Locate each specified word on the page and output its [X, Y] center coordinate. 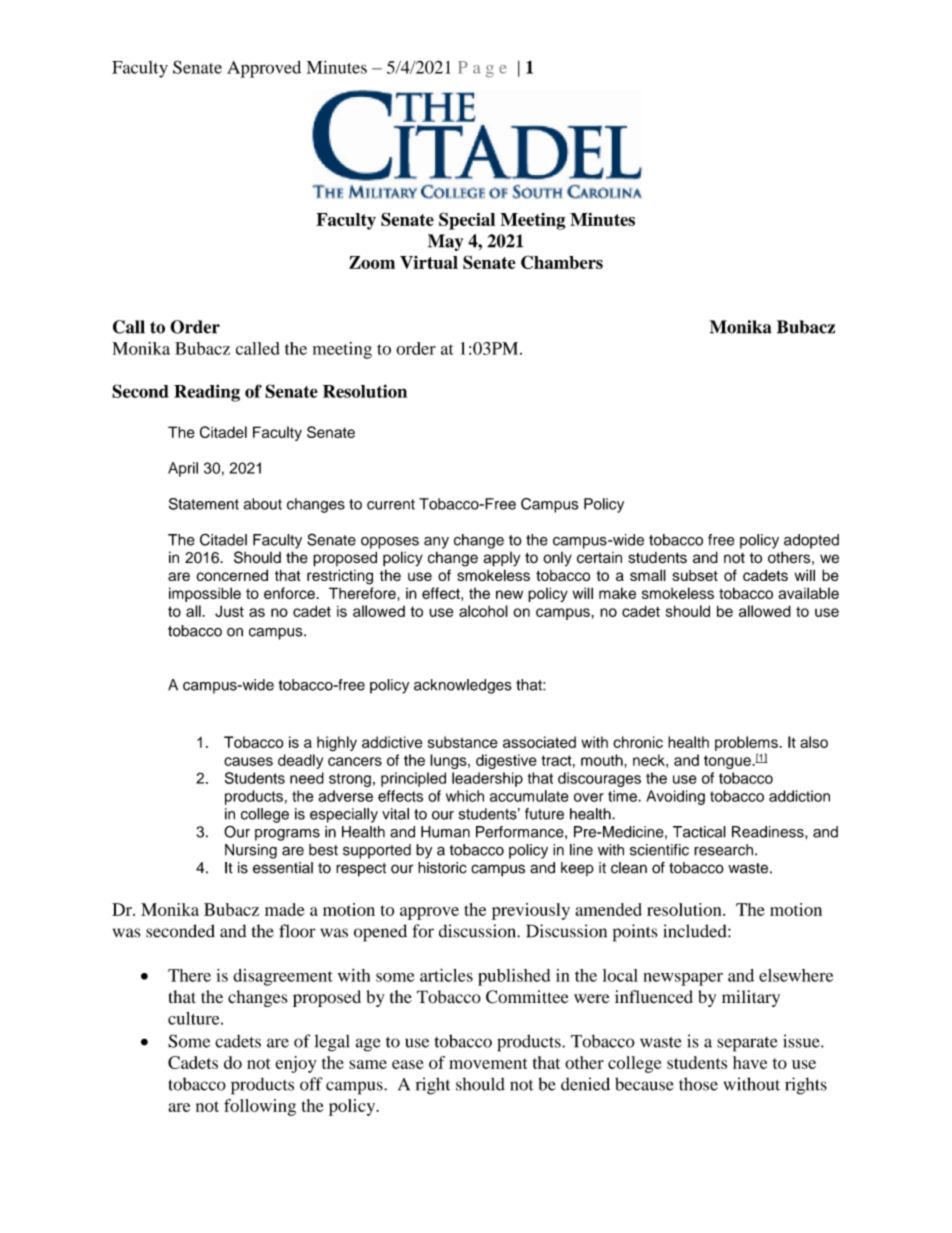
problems [747, 743]
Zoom [372, 262]
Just [229, 611]
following [260, 1107]
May [445, 242]
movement [488, 1063]
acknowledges [463, 686]
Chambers [562, 262]
